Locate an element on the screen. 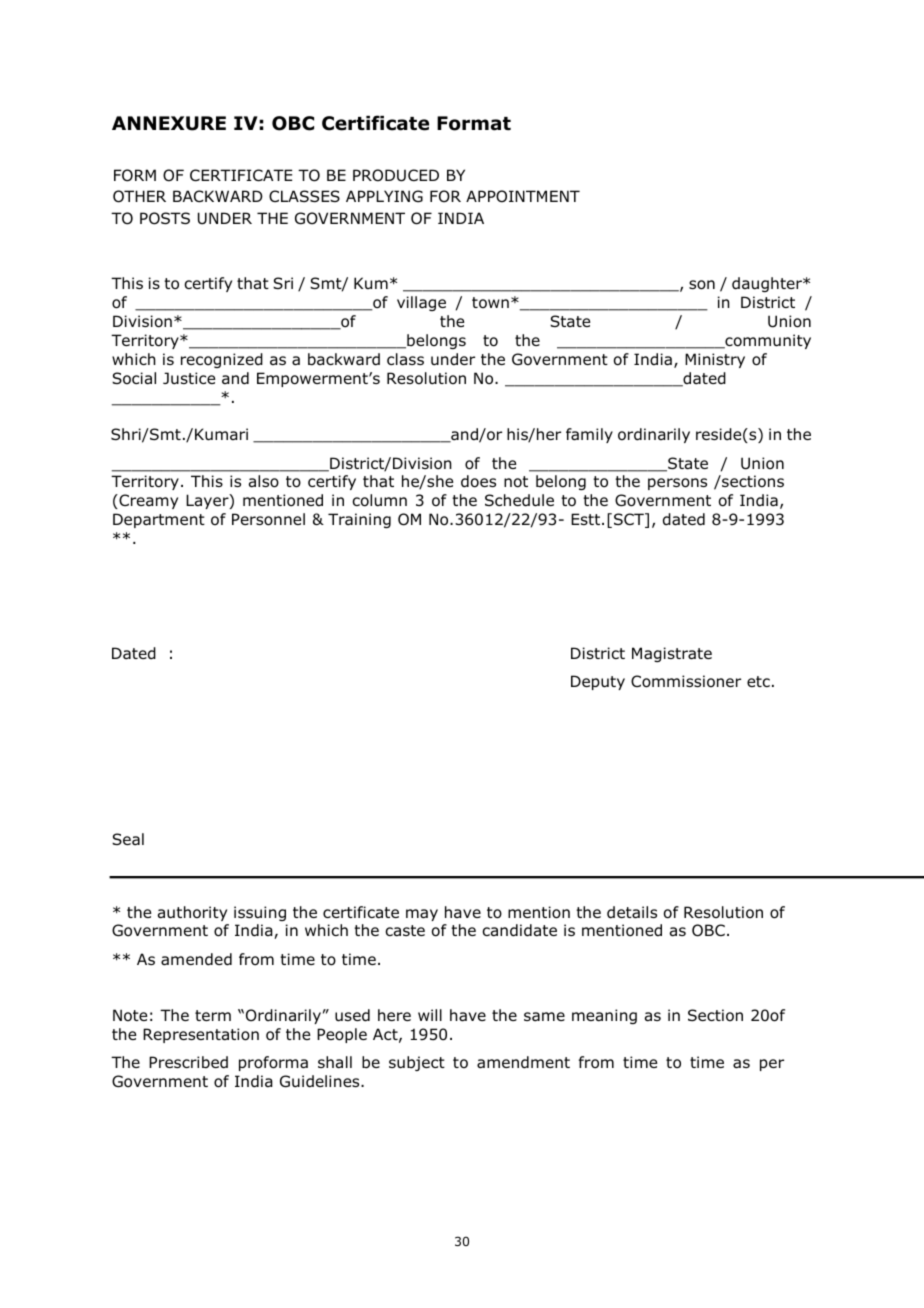 The height and width of the screenshot is (1308, 924). may is located at coordinates (422, 915).
